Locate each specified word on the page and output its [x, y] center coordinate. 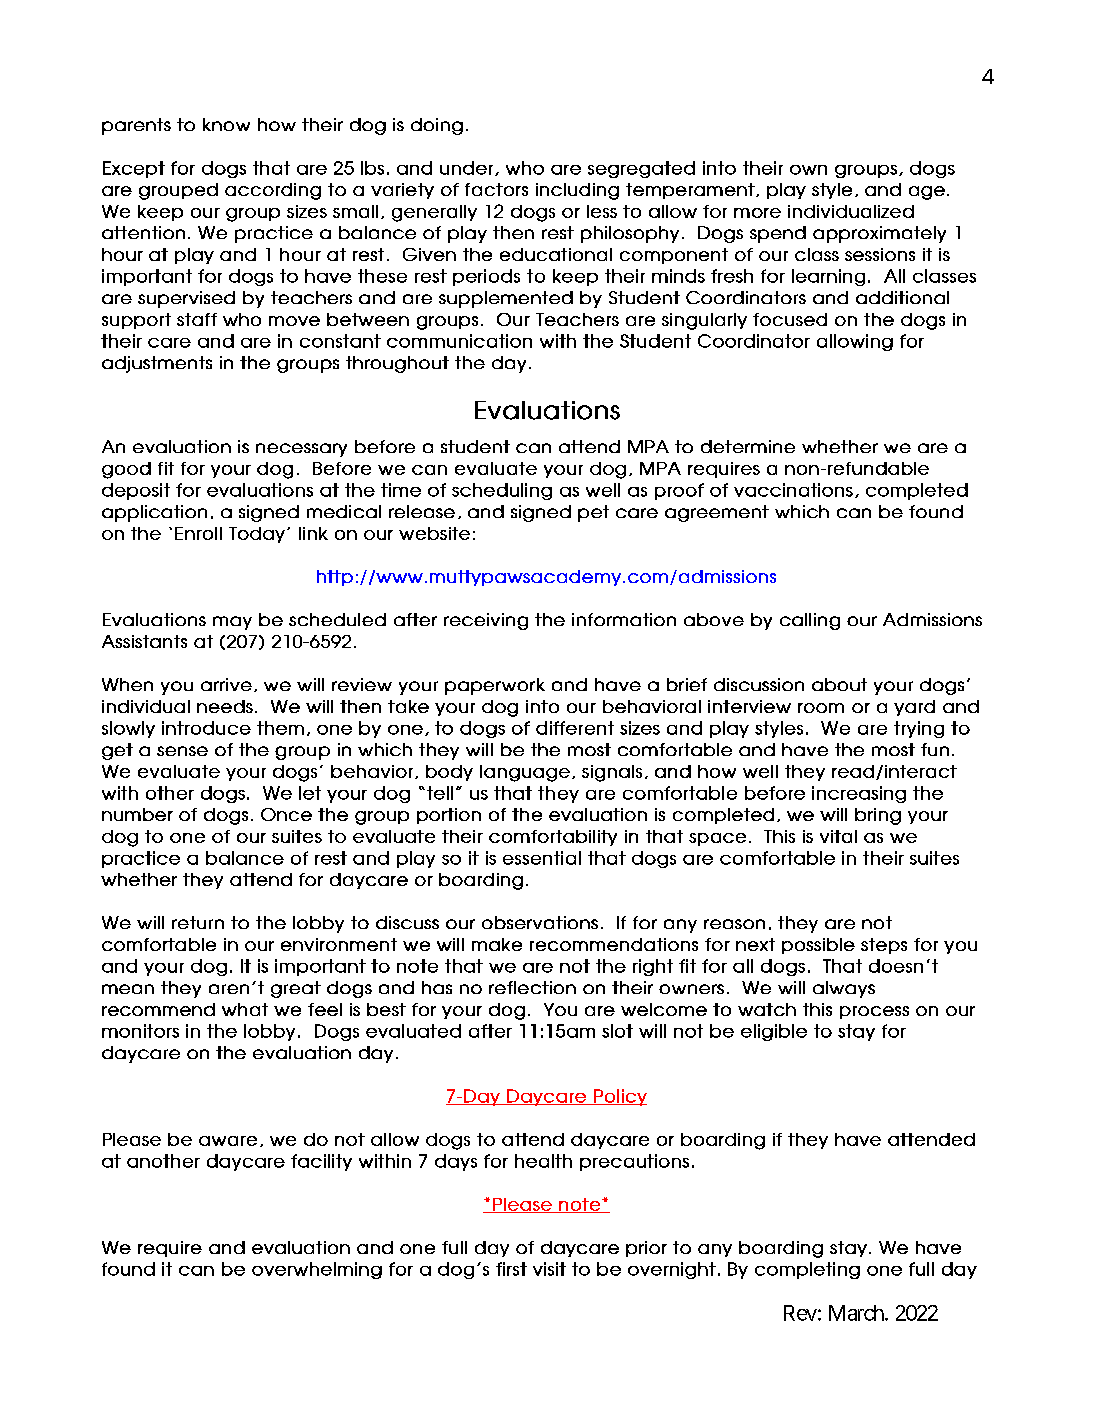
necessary [301, 450]
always [844, 989]
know [226, 124]
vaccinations [793, 490]
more [757, 213]
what [245, 1009]
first [511, 1269]
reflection [532, 987]
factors [496, 189]
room [821, 708]
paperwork [495, 686]
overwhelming [317, 1270]
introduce [206, 728]
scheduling [502, 491]
